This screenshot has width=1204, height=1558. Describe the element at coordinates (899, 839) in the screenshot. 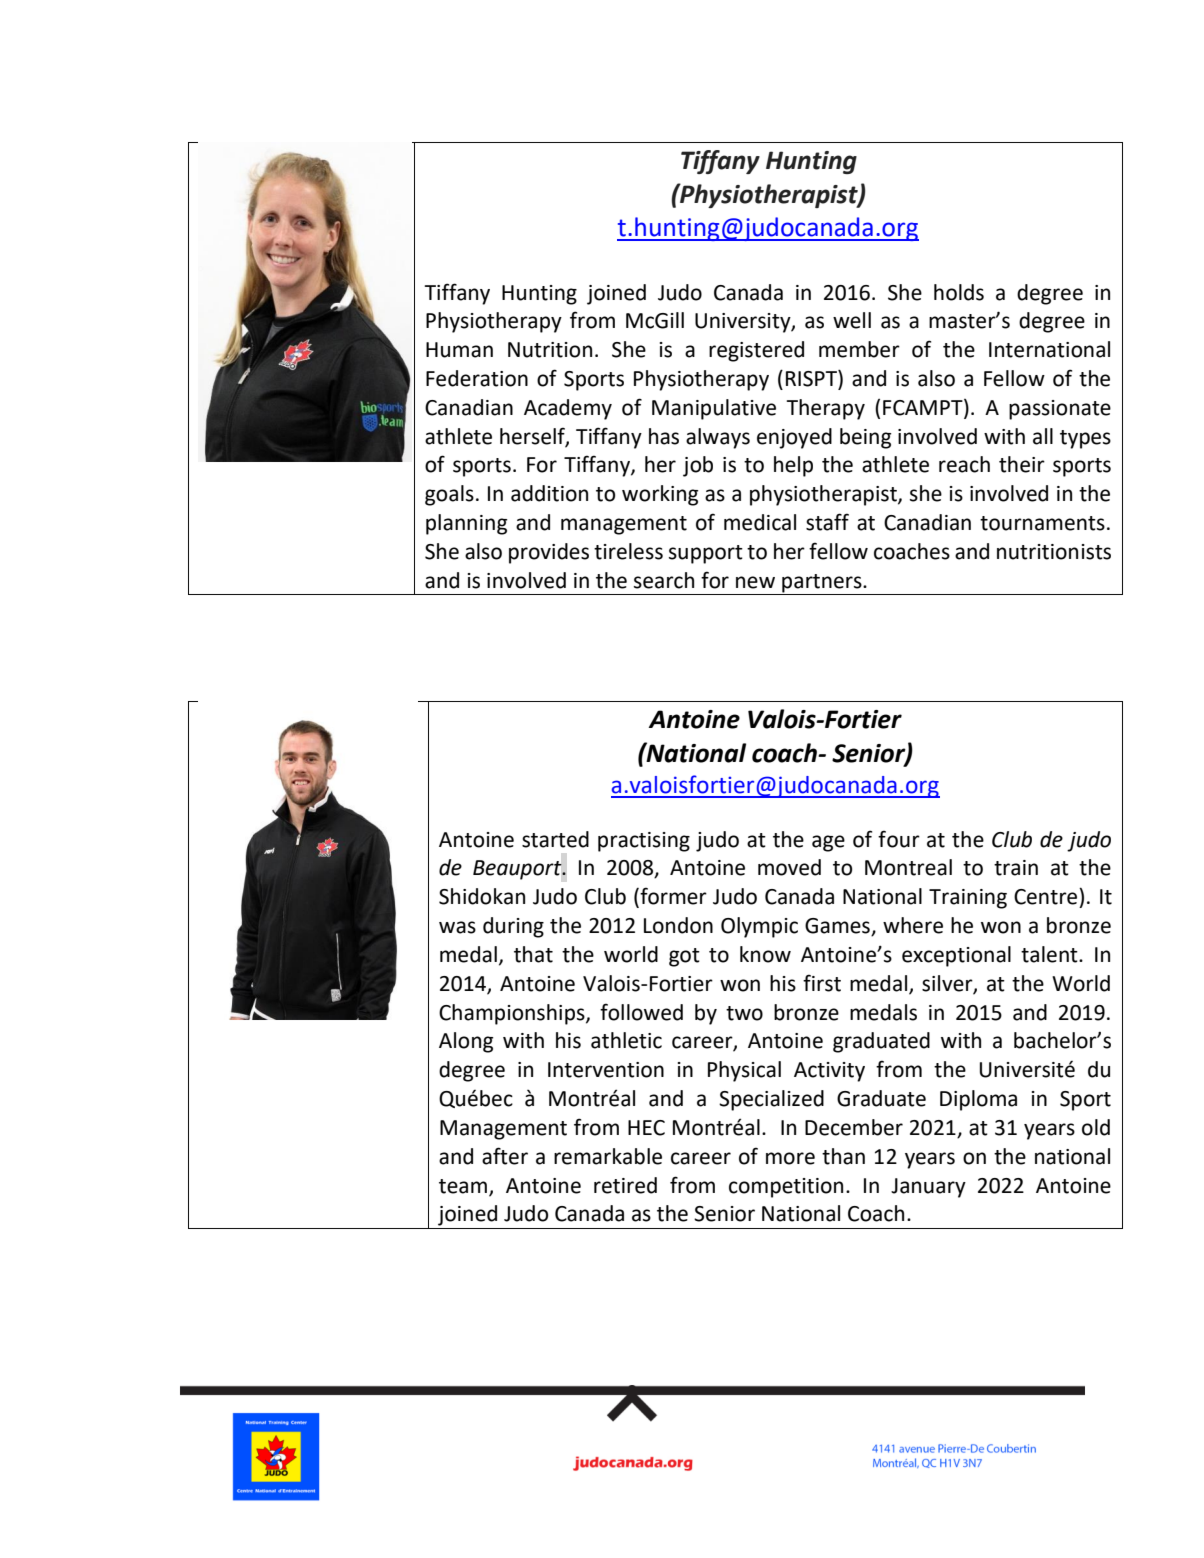

I see `four` at that location.
